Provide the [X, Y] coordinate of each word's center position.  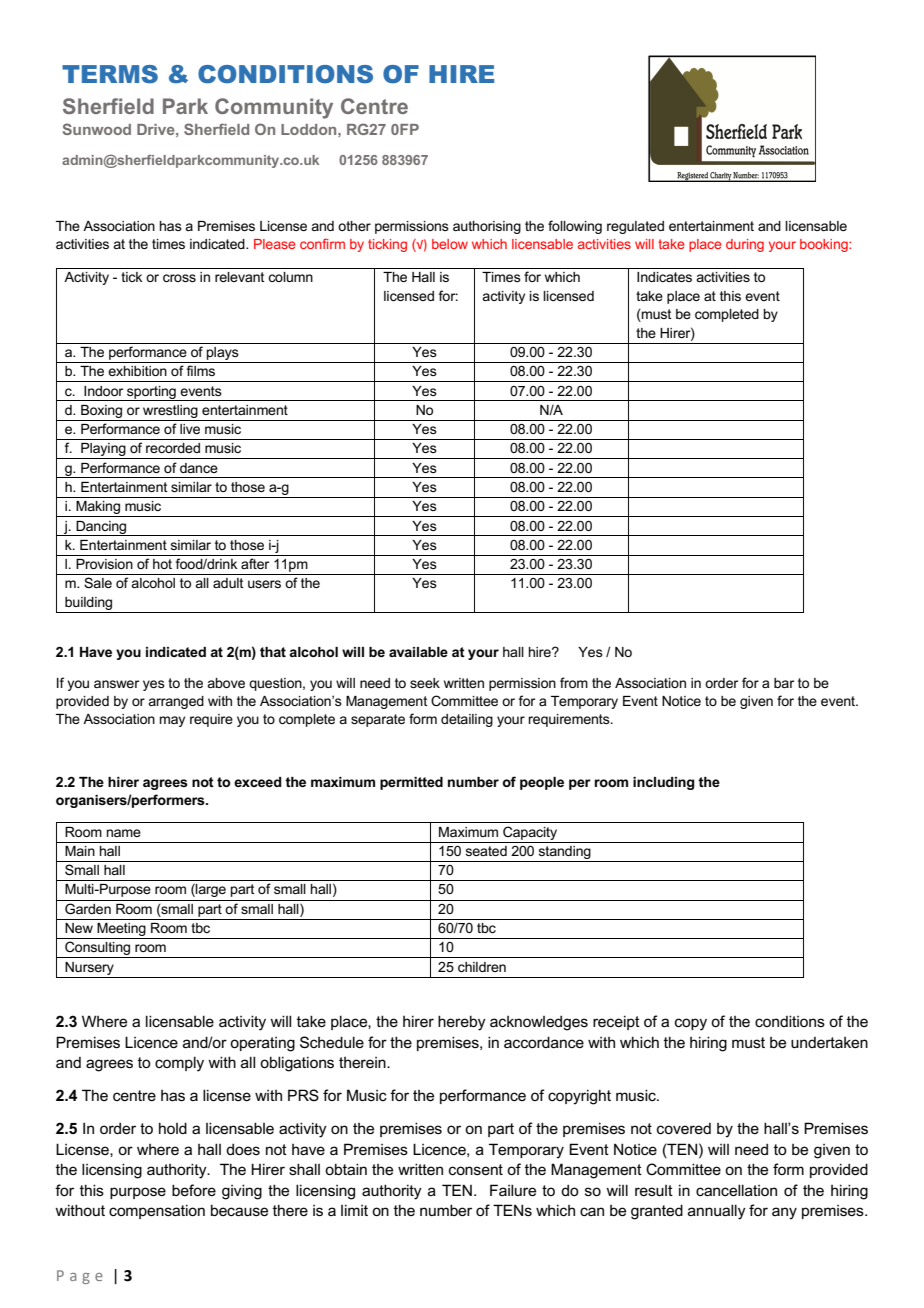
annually [717, 1212]
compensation [157, 1211]
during [745, 245]
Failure [513, 1190]
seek [425, 683]
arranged [176, 702]
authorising [487, 227]
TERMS [110, 74]
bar [784, 683]
